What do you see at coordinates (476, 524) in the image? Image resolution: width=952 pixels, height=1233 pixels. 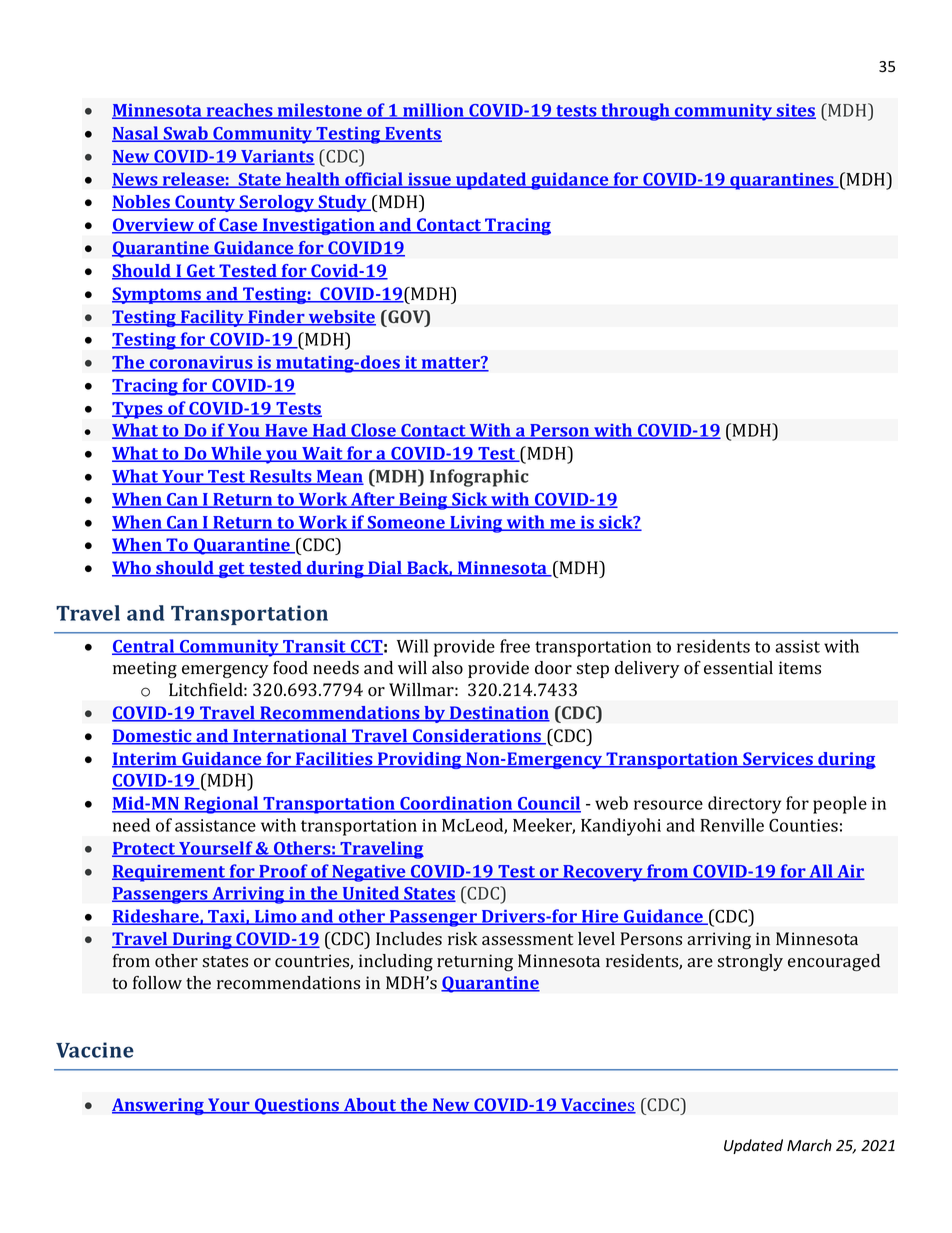 I see `Living` at bounding box center [476, 524].
